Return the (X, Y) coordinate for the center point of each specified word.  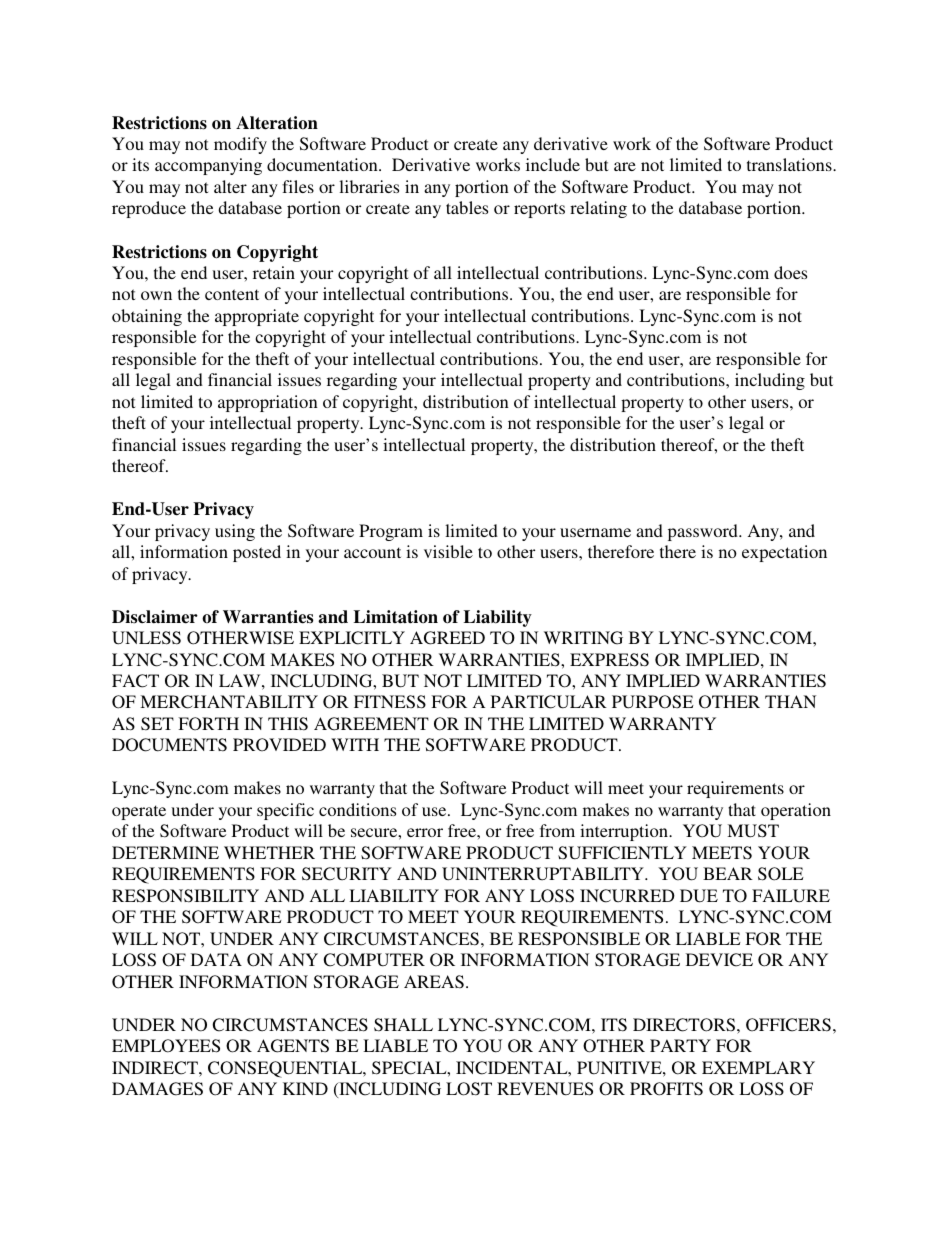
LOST (469, 1089)
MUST (753, 831)
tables (467, 207)
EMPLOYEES (166, 1046)
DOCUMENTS (169, 745)
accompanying (208, 166)
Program (391, 532)
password (704, 532)
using (235, 532)
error (425, 832)
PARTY (680, 1045)
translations (790, 164)
